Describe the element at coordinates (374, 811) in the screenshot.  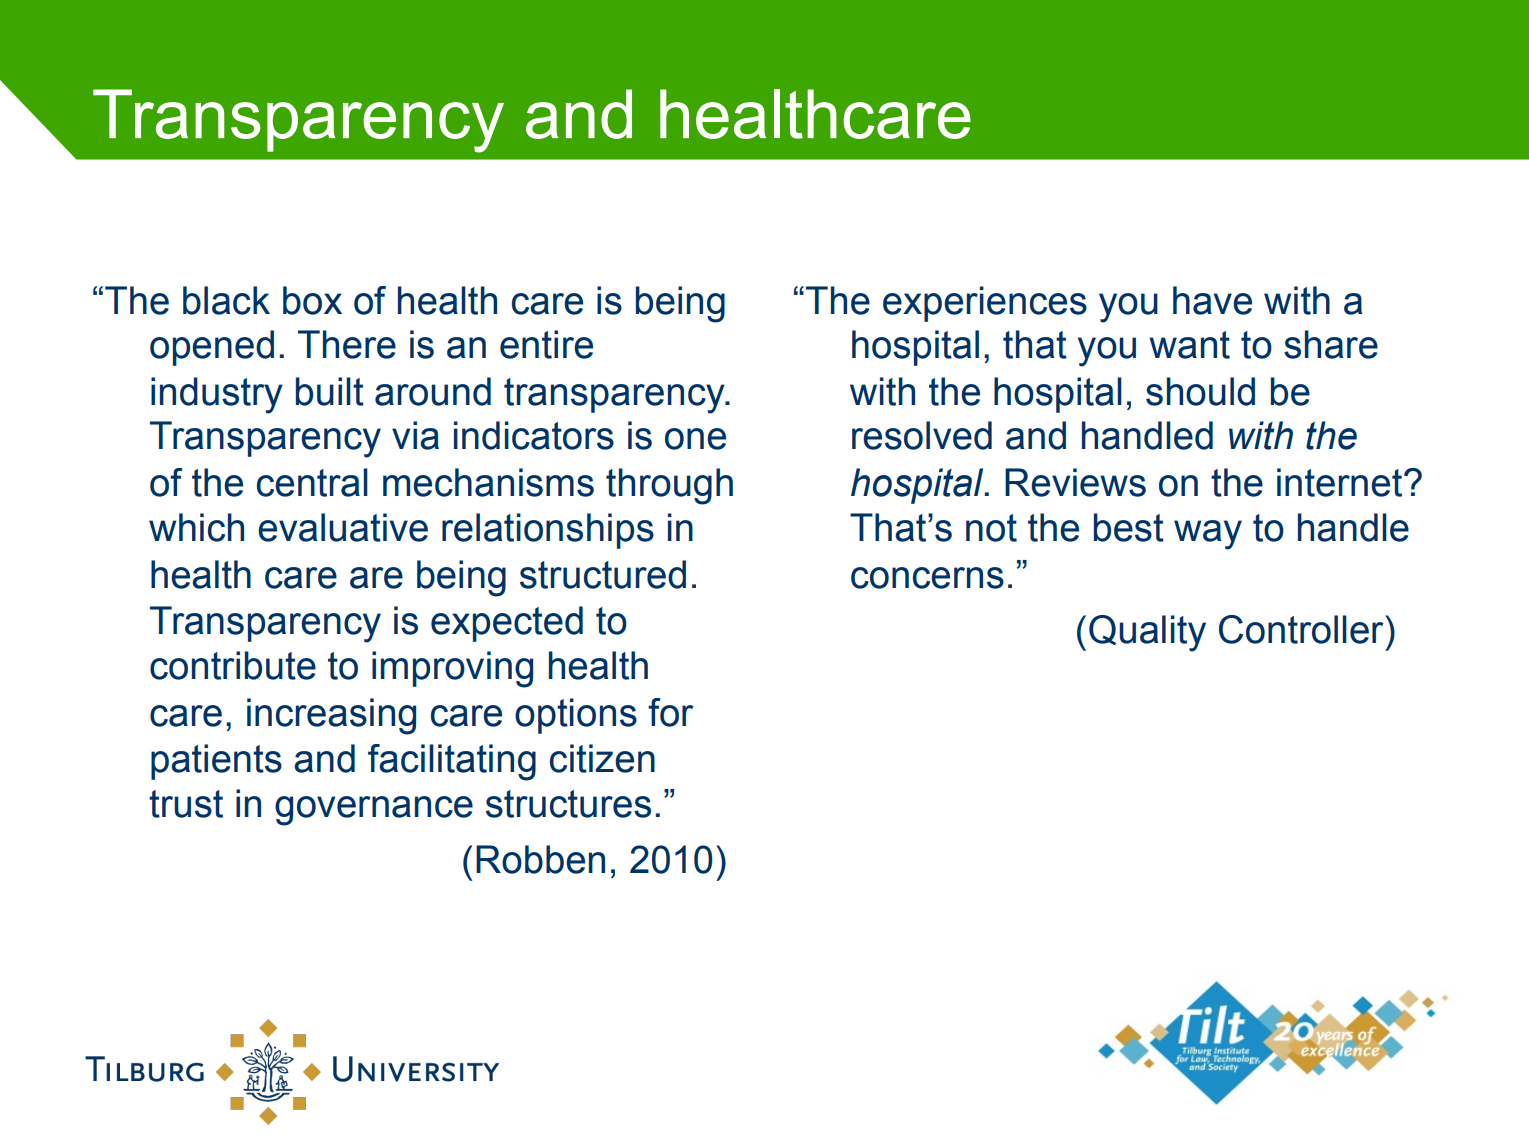
I see `governance` at that location.
